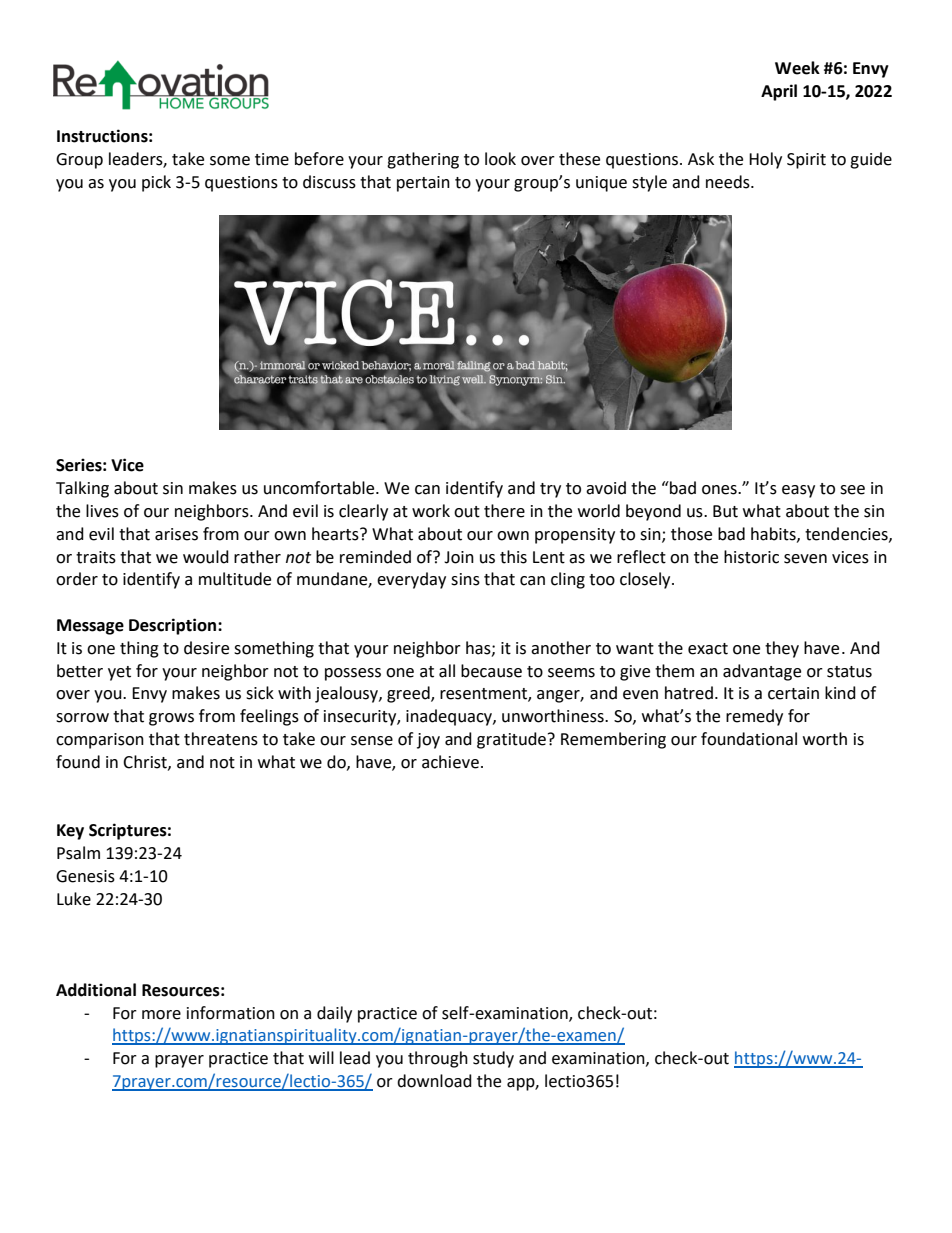 Image resolution: width=952 pixels, height=1233 pixels. What do you see at coordinates (465, 579) in the page?
I see `sins` at bounding box center [465, 579].
